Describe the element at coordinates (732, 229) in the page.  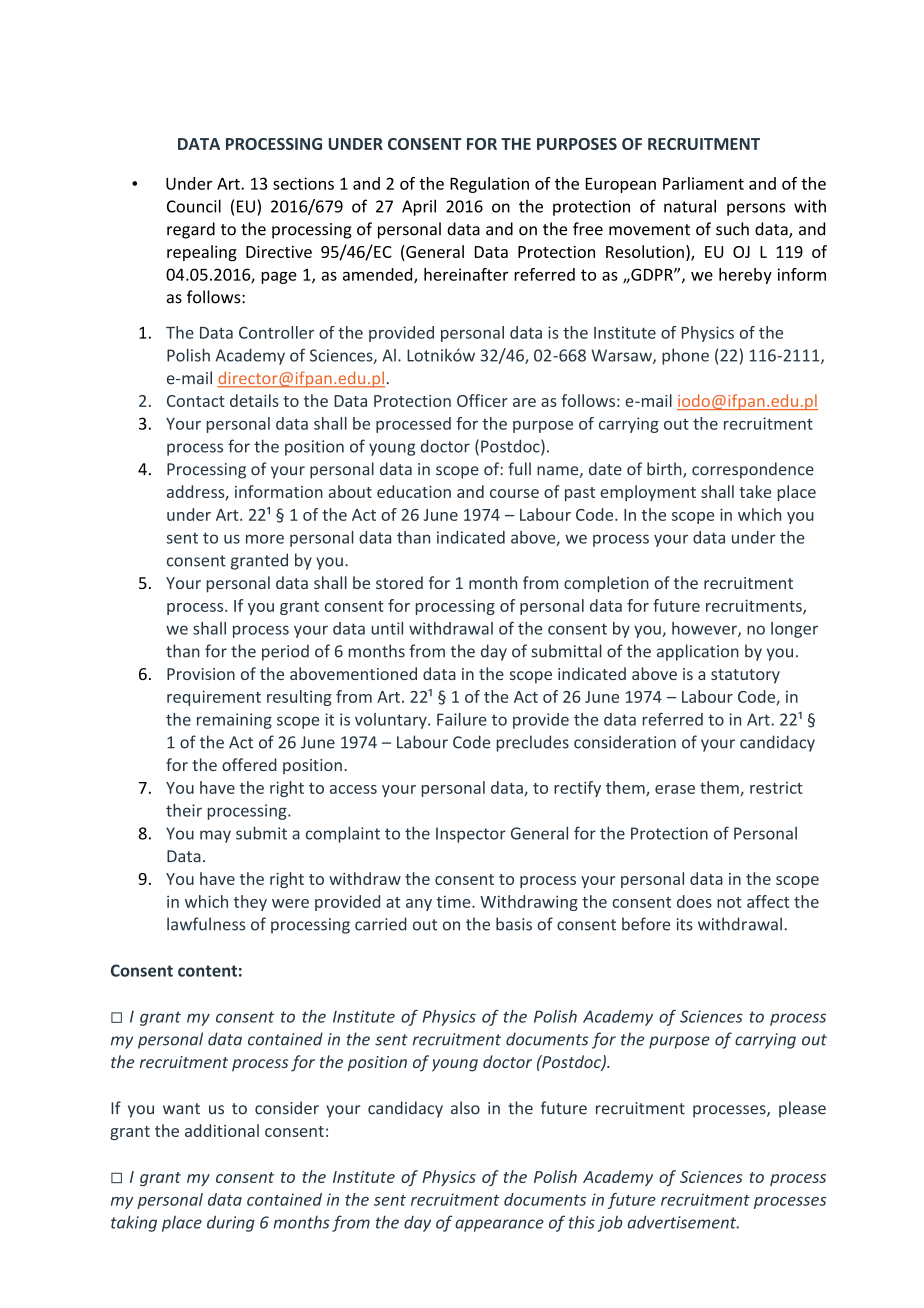
I see `such` at that location.
